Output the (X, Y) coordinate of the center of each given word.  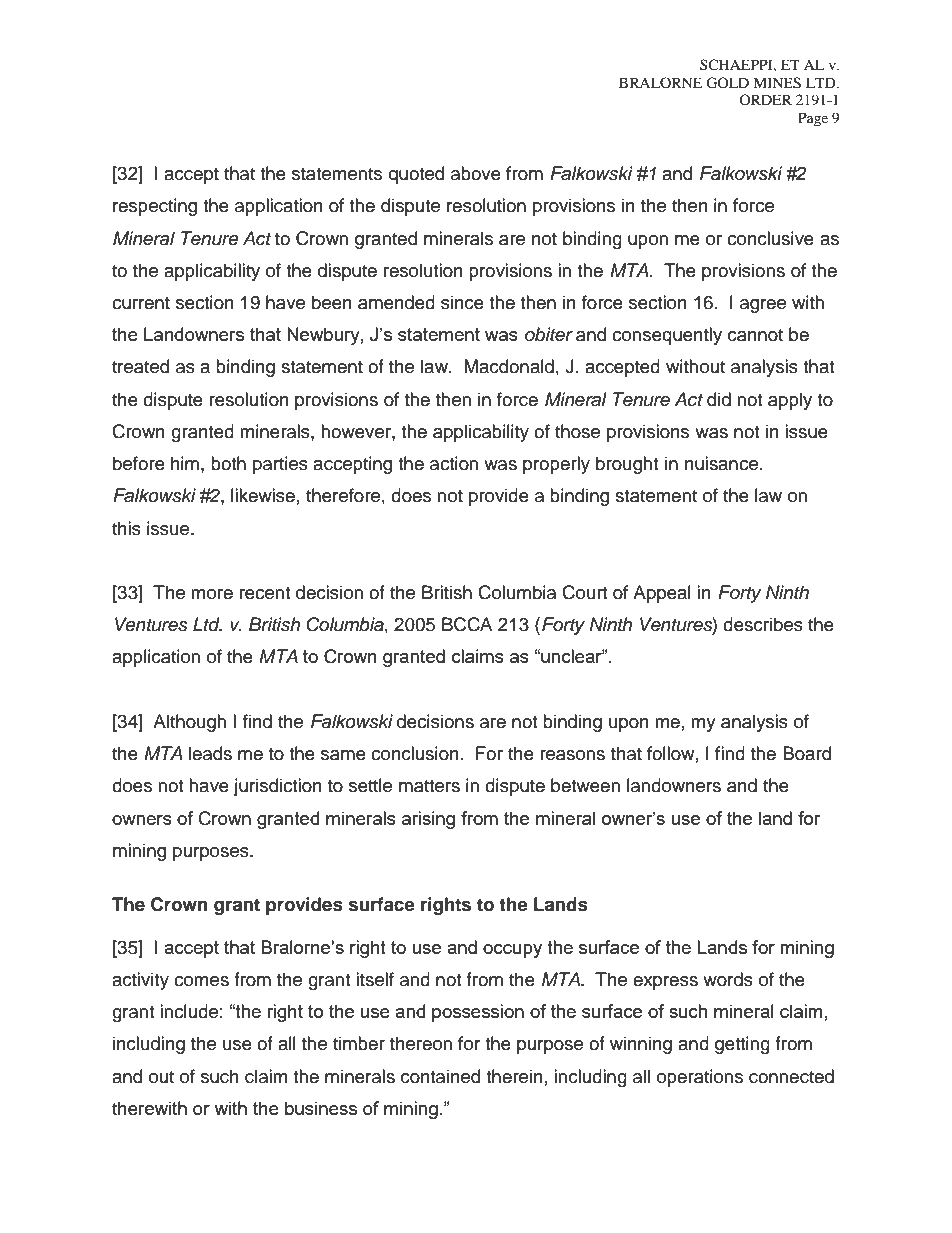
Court (584, 592)
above (476, 173)
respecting (155, 207)
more (212, 594)
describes (763, 624)
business (321, 1108)
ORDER (765, 99)
